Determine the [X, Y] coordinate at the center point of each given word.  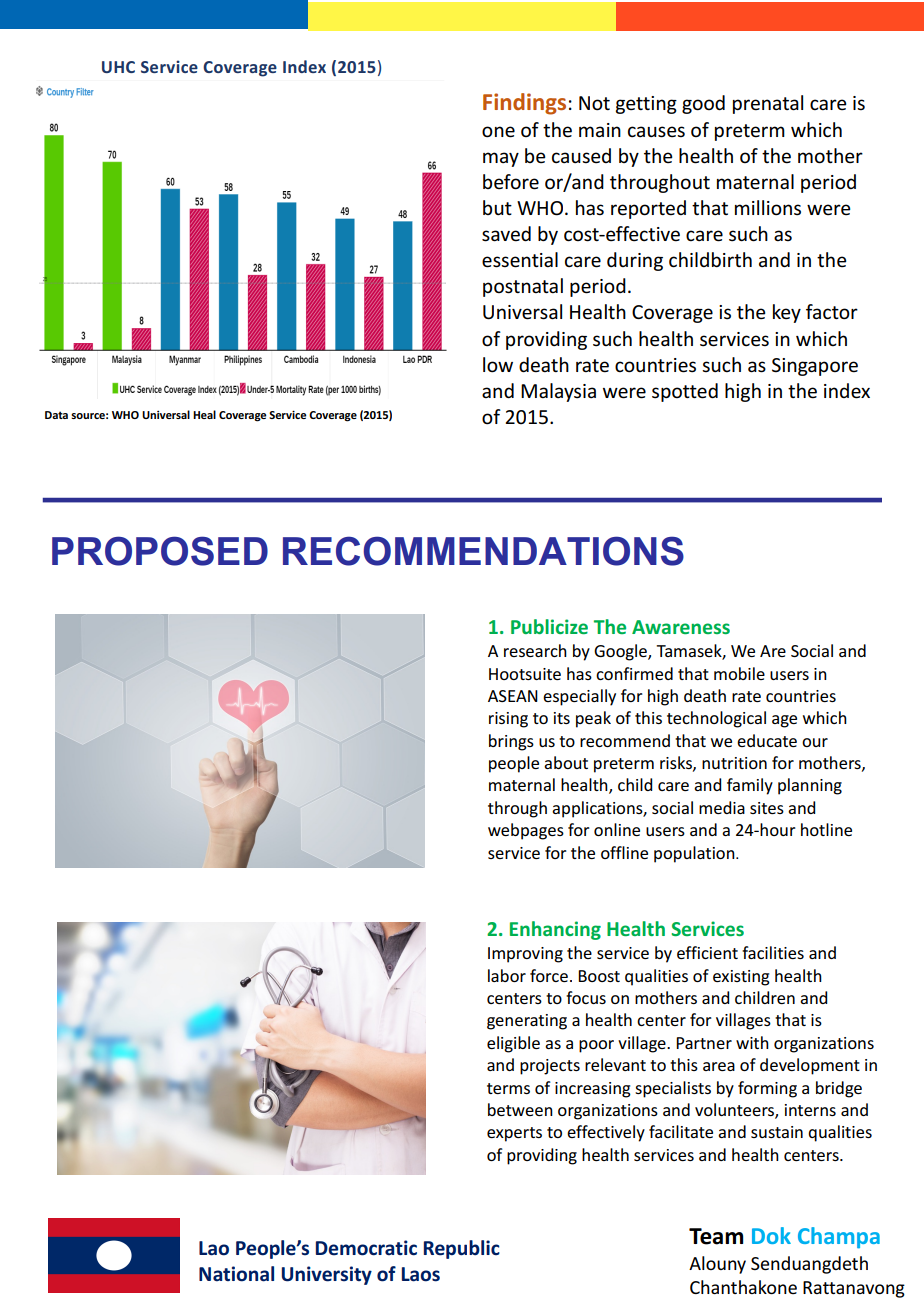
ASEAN [513, 696]
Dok [771, 1235]
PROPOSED [160, 551]
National [236, 1274]
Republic [462, 1249]
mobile [739, 673]
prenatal [768, 104]
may [501, 159]
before [511, 182]
